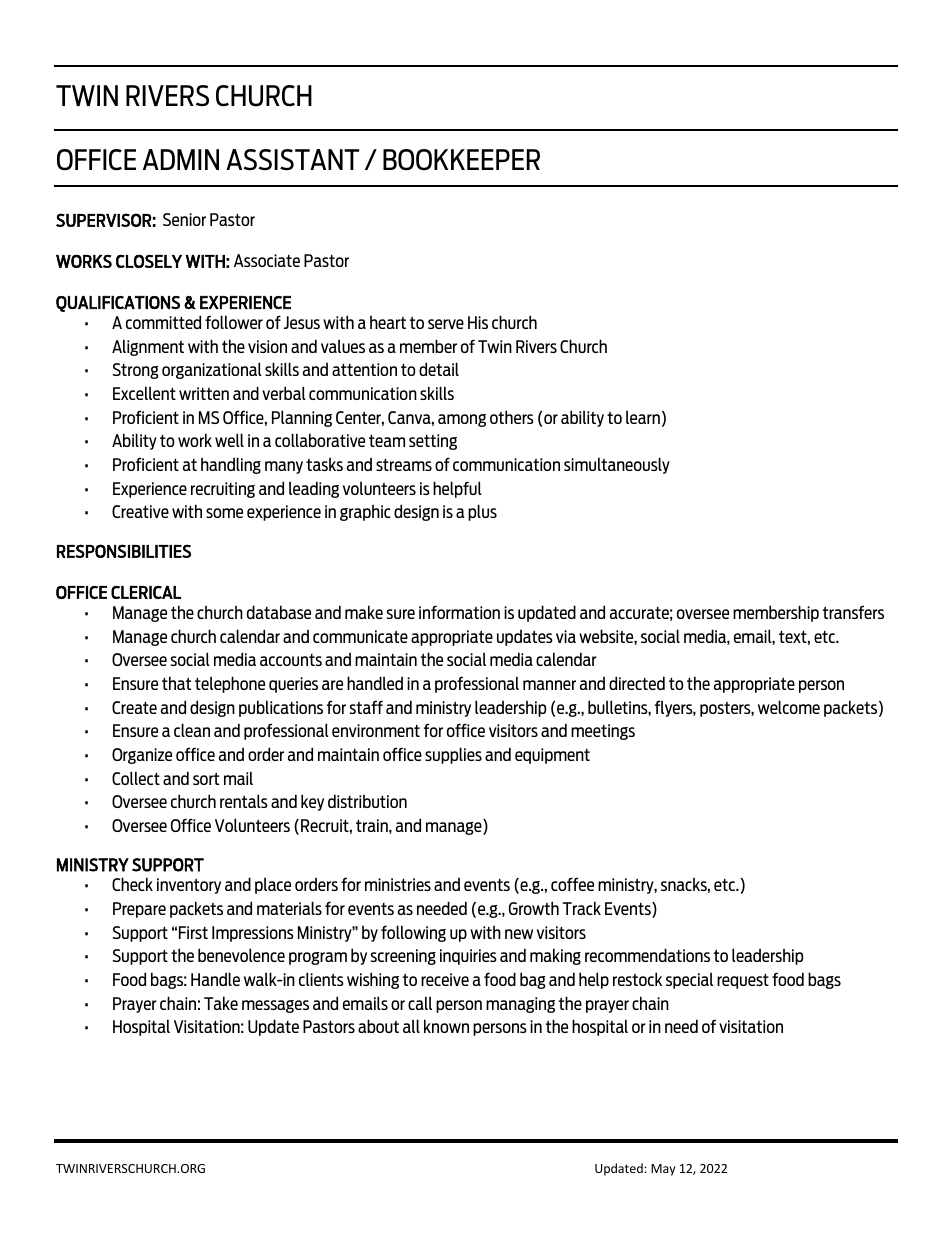  Describe the element at coordinates (461, 160) in the screenshot. I see `BOOKKEEPER` at that location.
